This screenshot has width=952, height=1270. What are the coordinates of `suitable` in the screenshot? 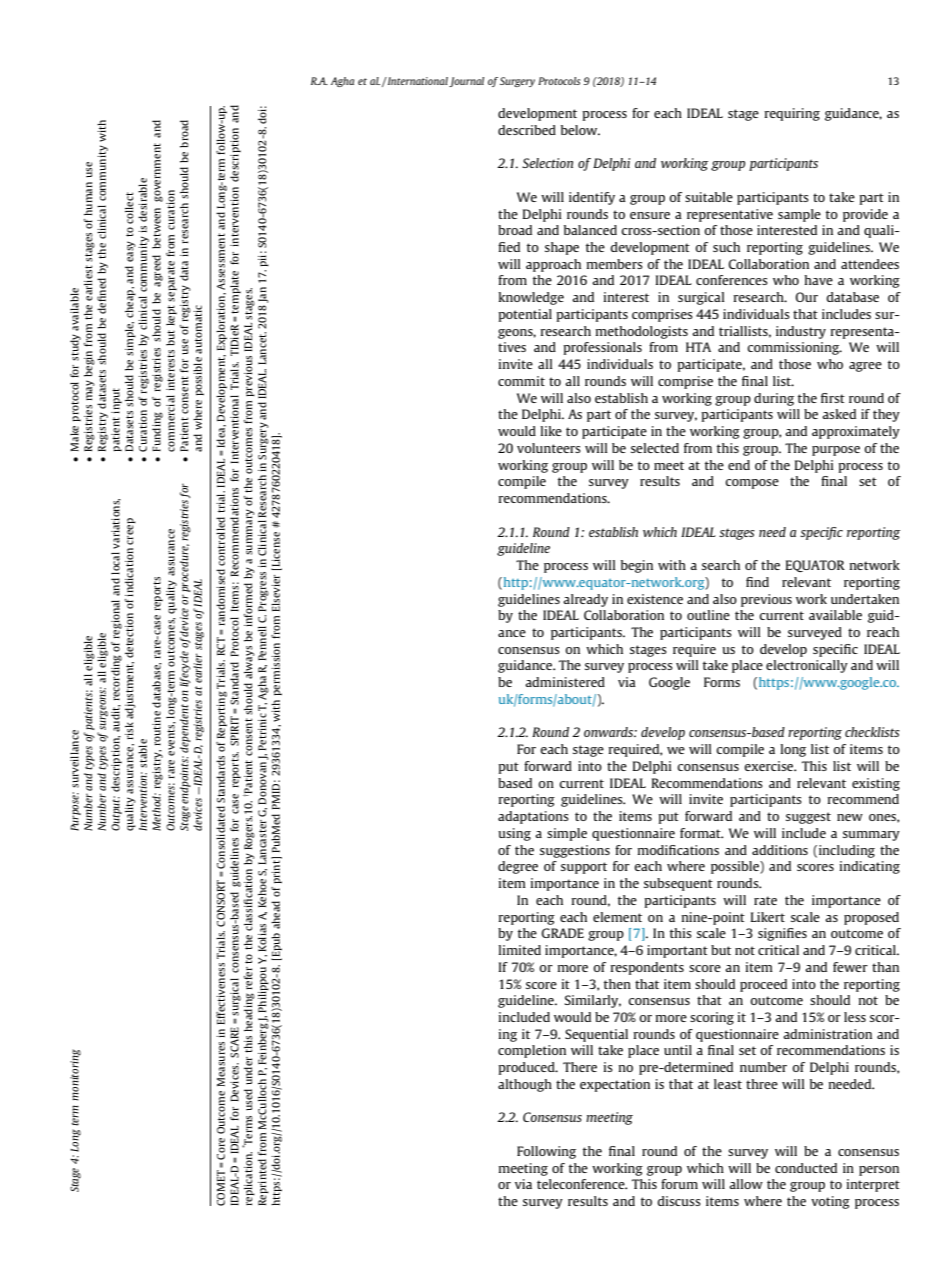 It's located at (709, 197).
